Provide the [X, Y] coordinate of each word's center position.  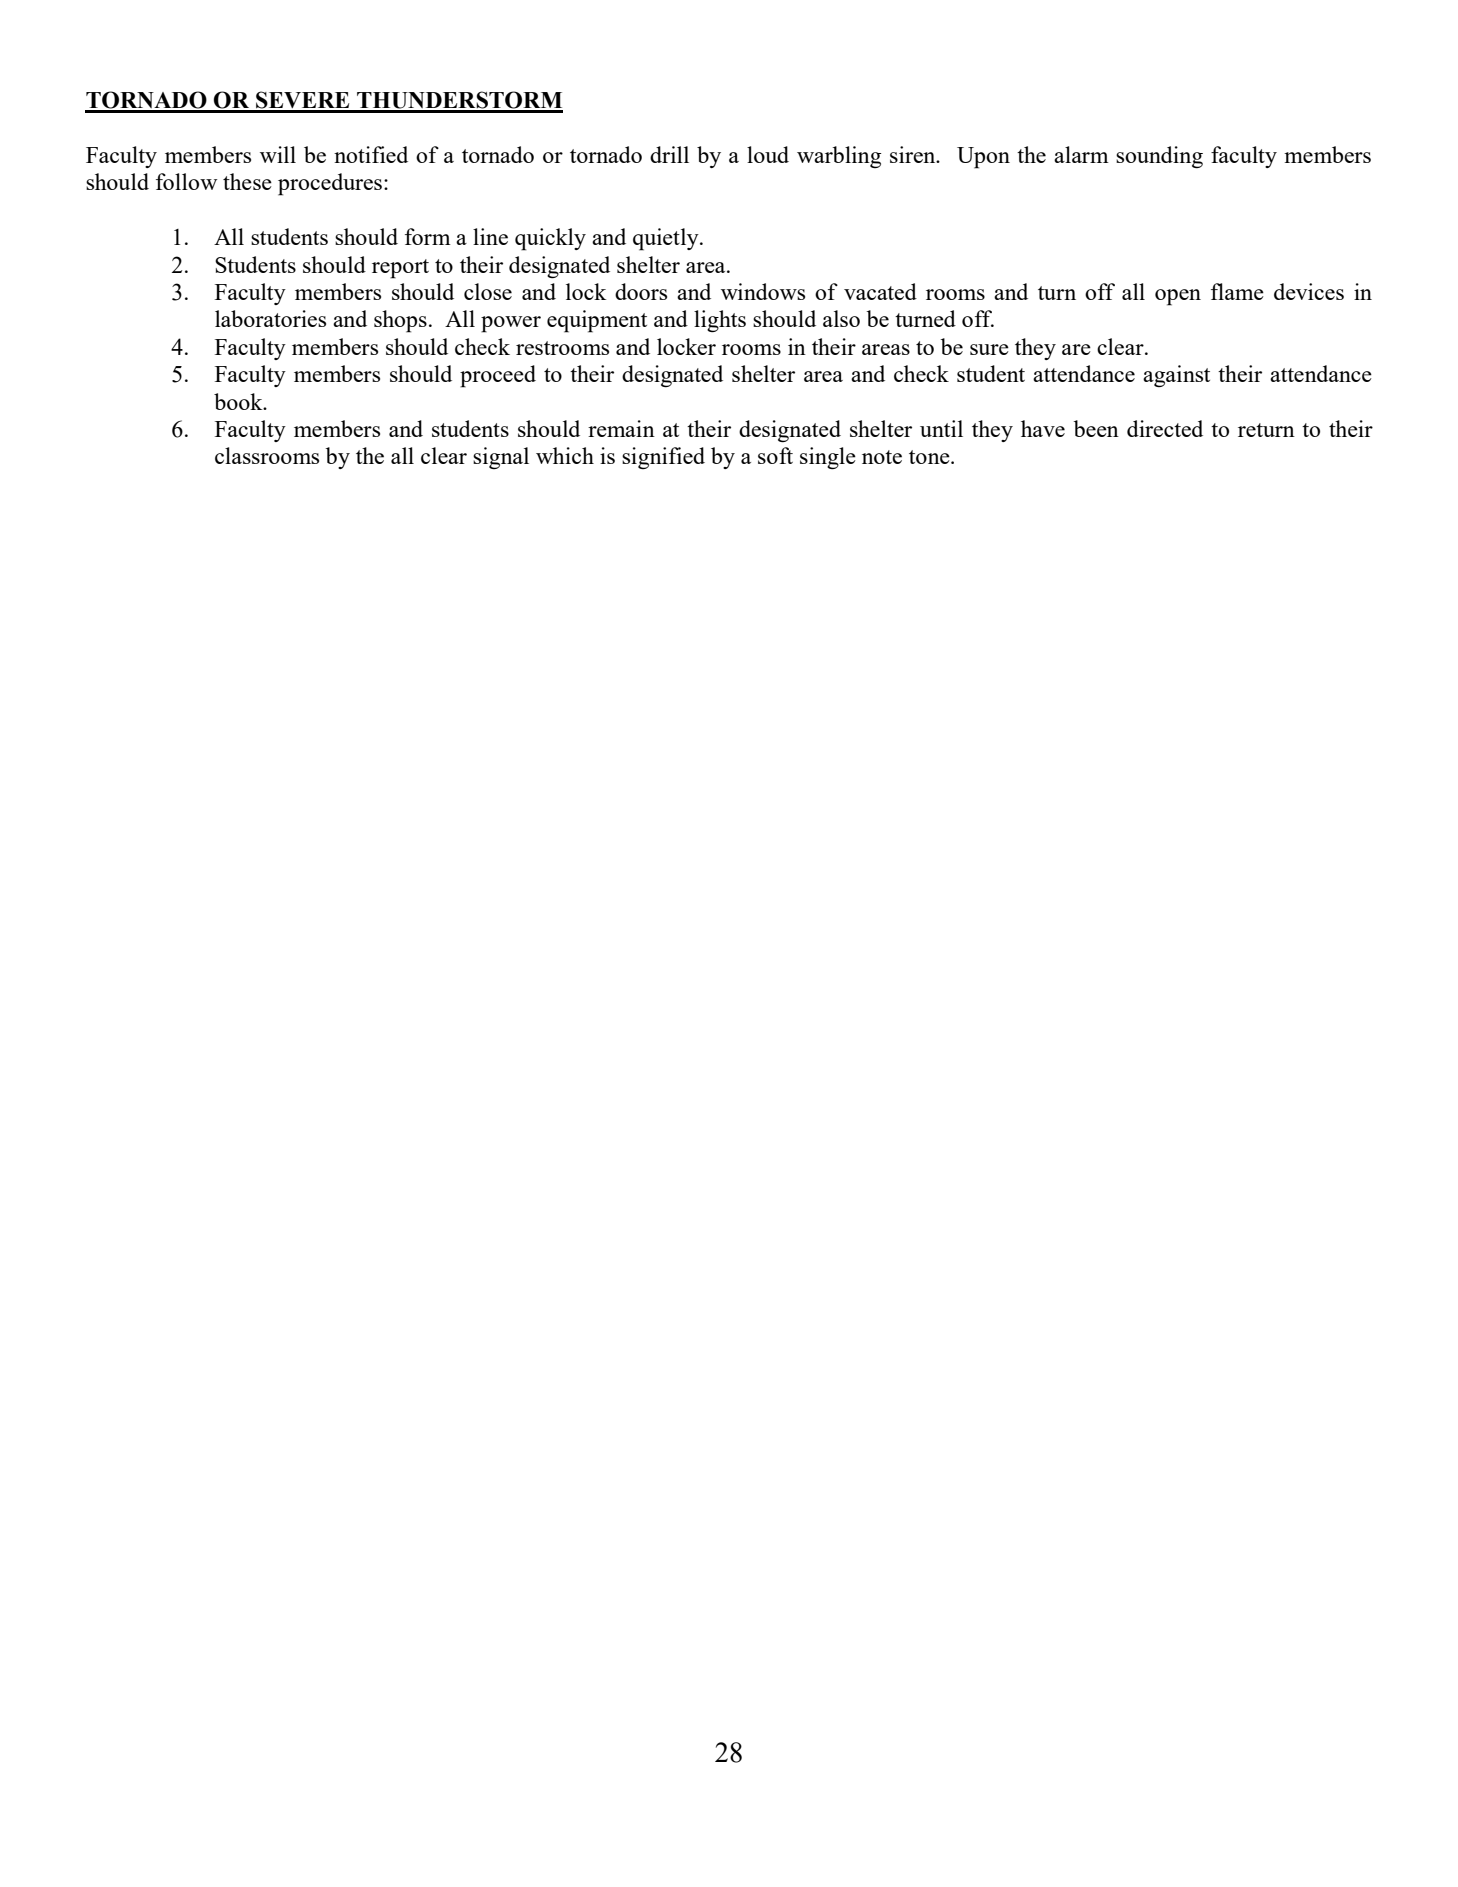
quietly [667, 239]
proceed [498, 376]
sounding [1159, 157]
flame [1237, 291]
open [1178, 297]
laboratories [270, 318]
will [278, 154]
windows [763, 291]
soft [775, 455]
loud [768, 154]
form [428, 236]
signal [501, 458]
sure [989, 349]
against [1176, 376]
